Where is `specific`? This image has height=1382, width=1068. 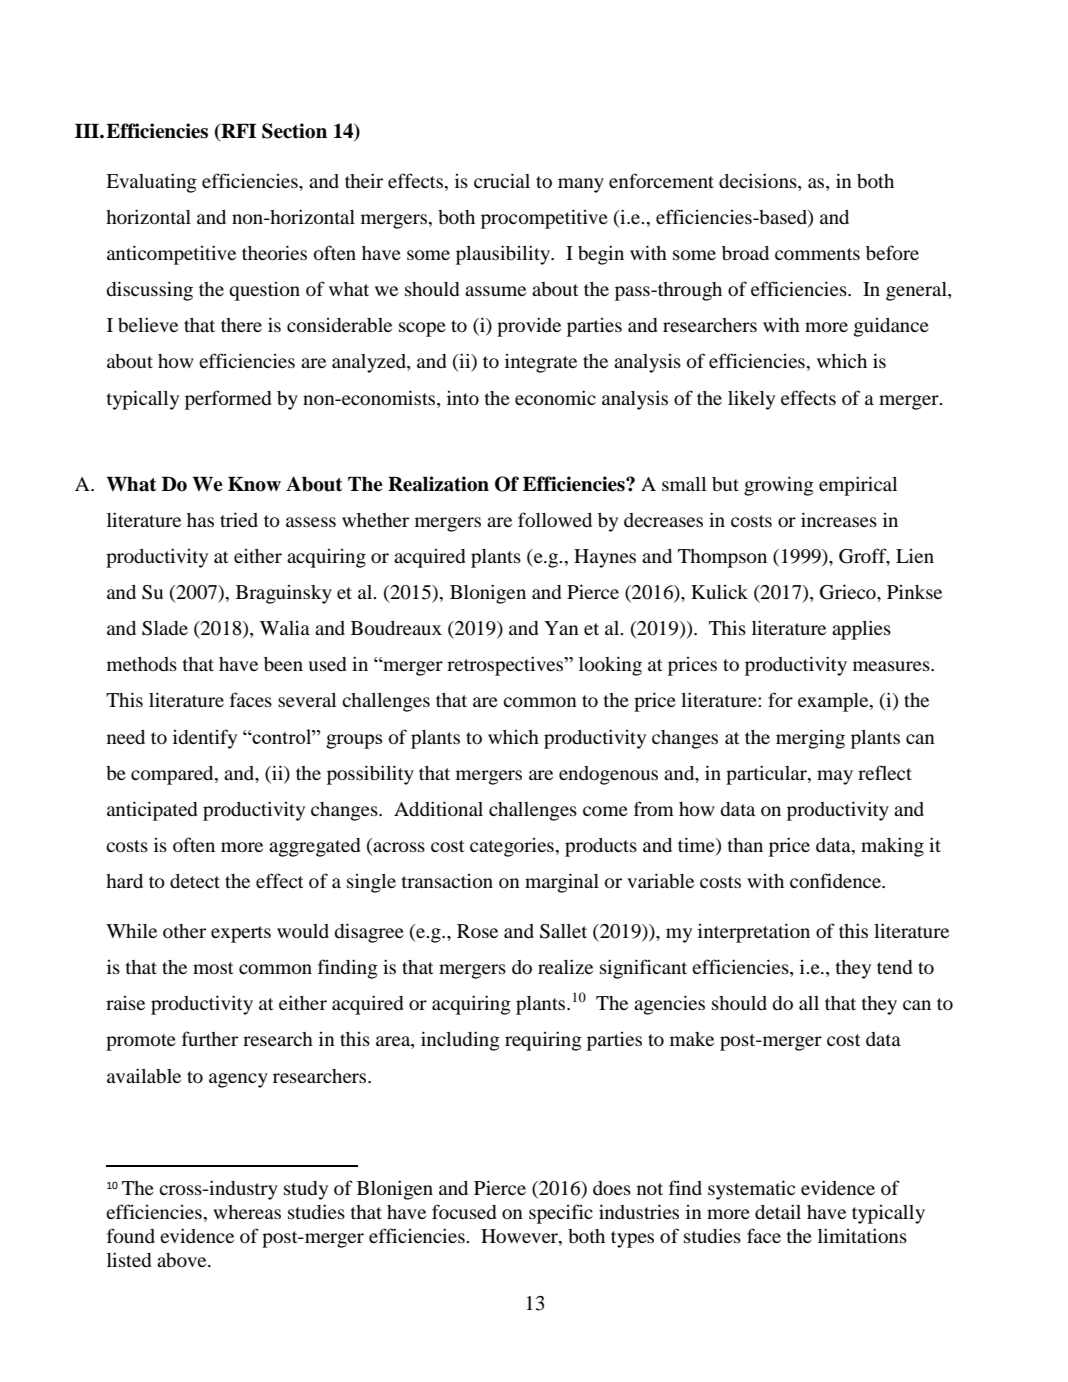
specific is located at coordinates (561, 1214).
